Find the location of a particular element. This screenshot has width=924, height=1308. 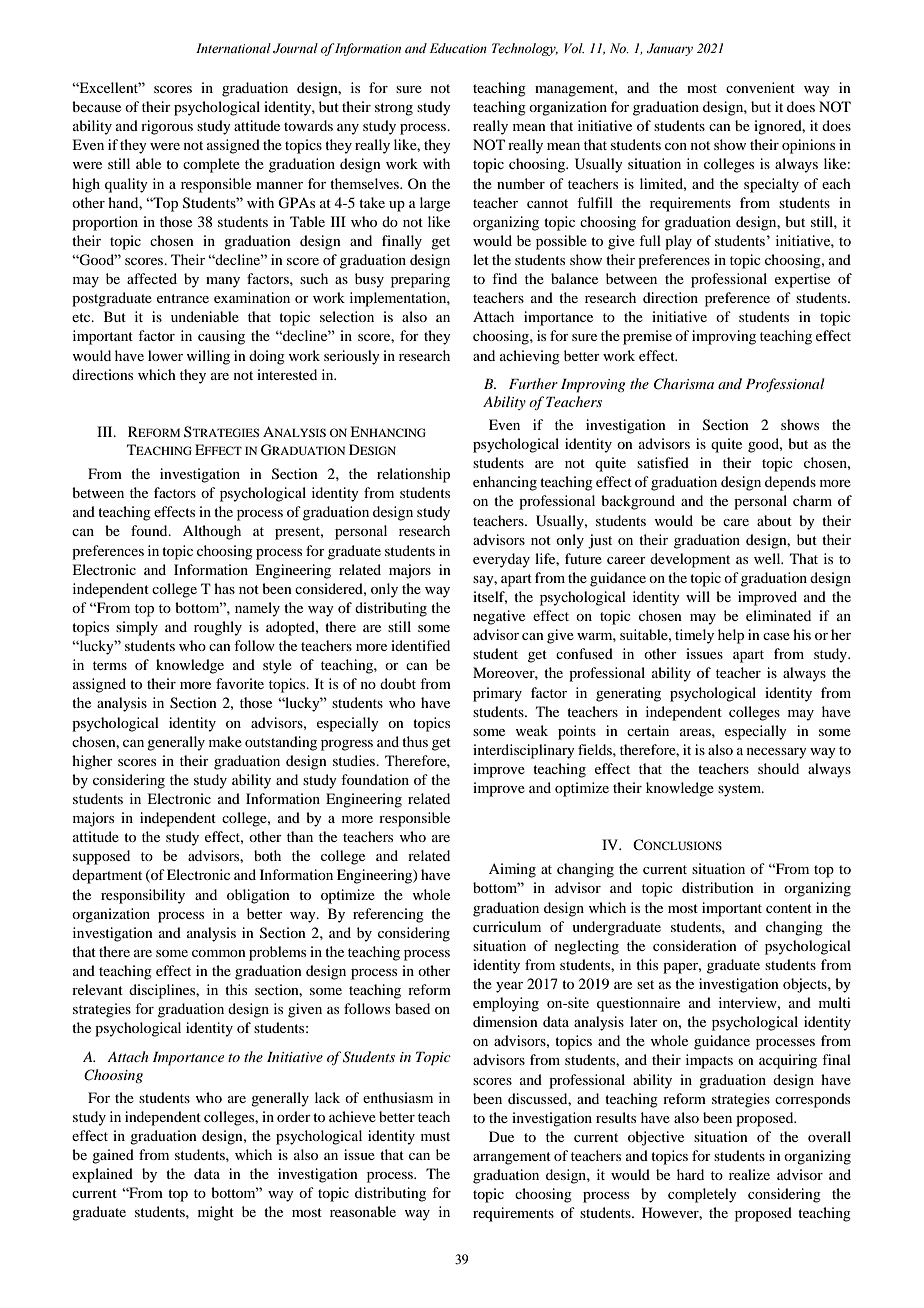

rigorous is located at coordinates (167, 127).
